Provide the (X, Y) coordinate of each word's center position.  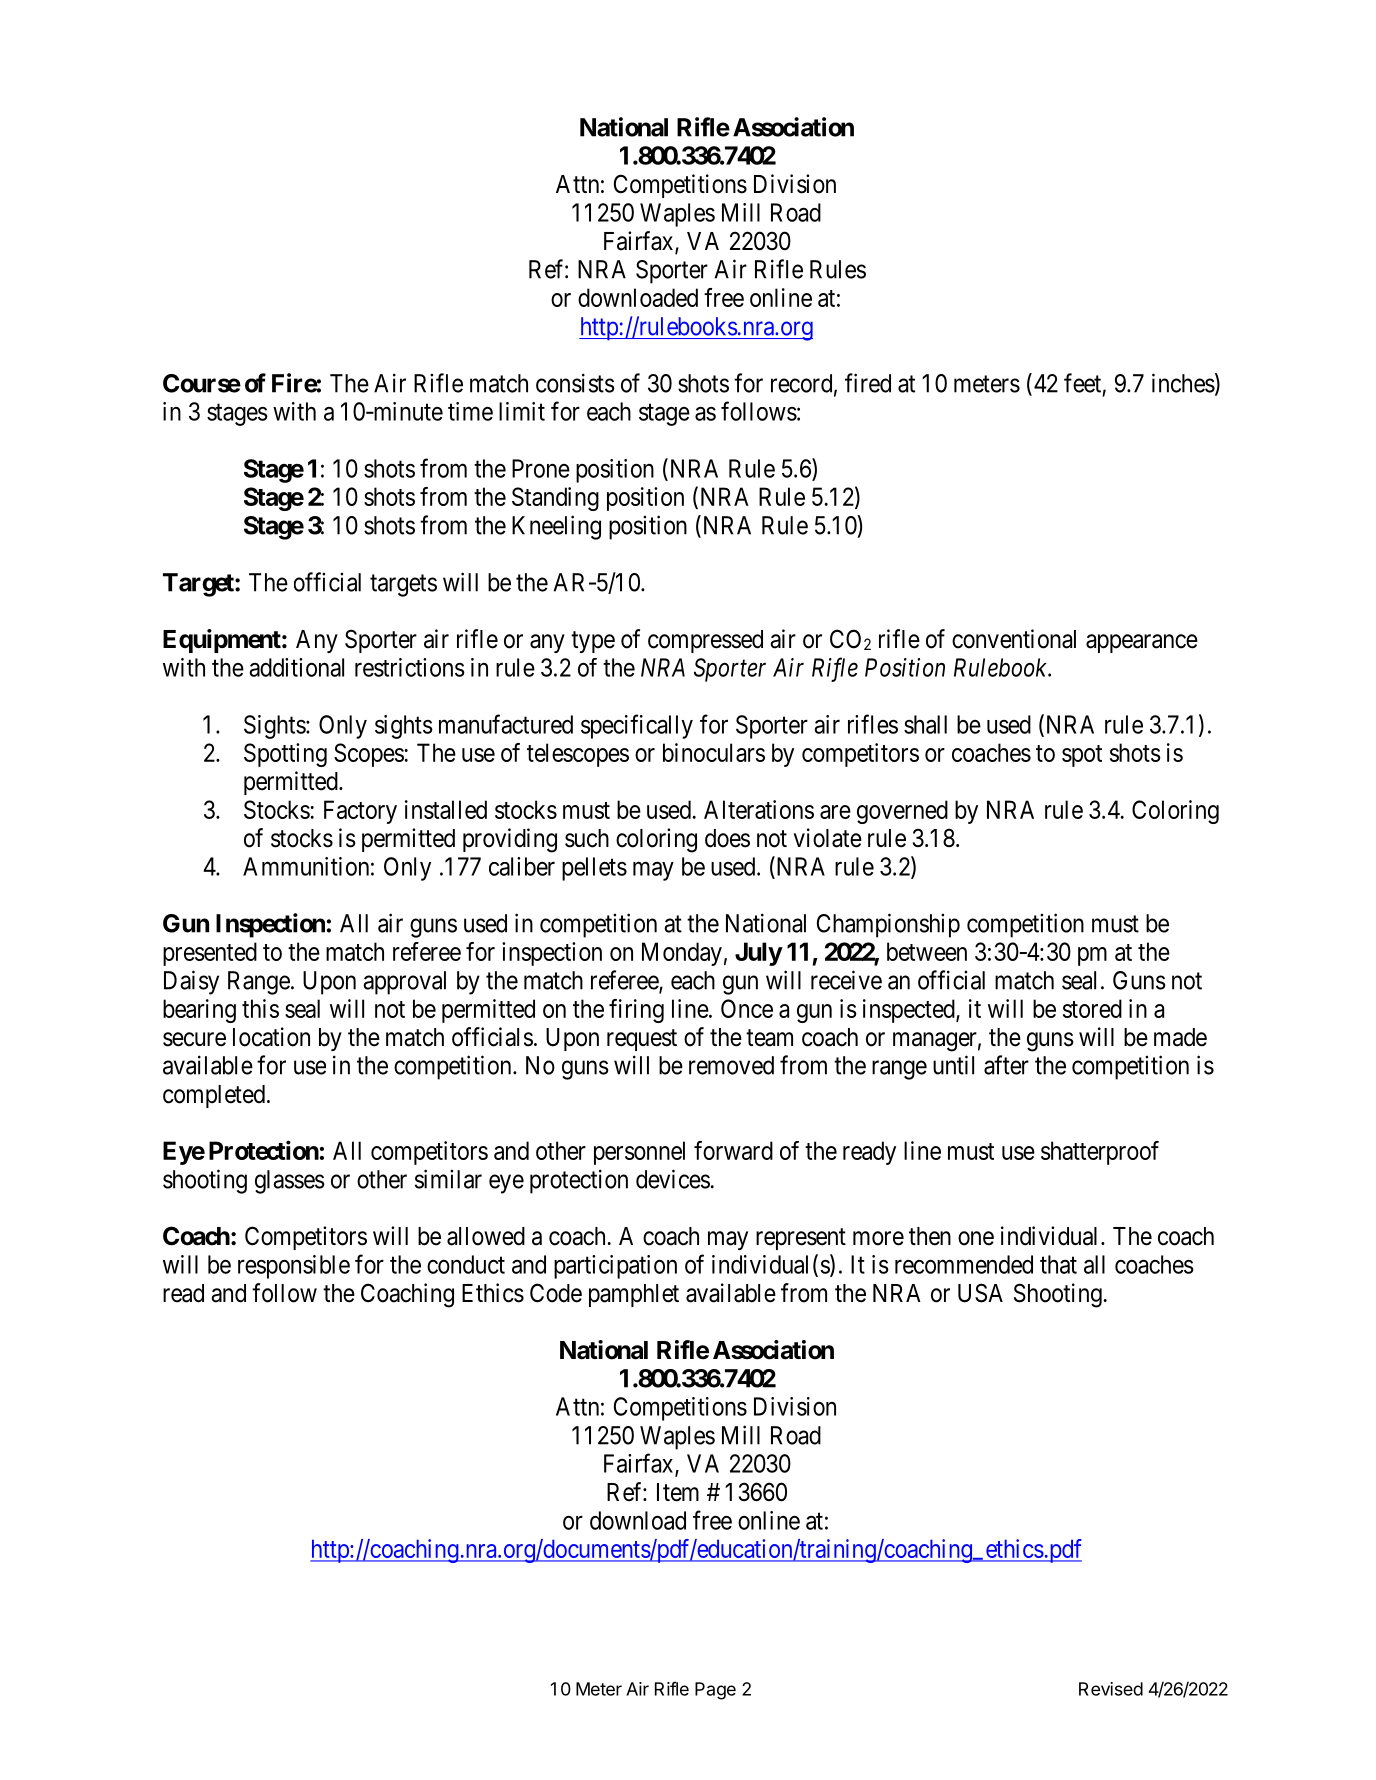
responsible (294, 1267)
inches (1183, 383)
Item (678, 1492)
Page (715, 1691)
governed (902, 812)
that (1058, 1264)
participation (615, 1267)
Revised (1111, 1689)
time (470, 411)
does (727, 838)
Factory (360, 812)
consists (575, 383)
